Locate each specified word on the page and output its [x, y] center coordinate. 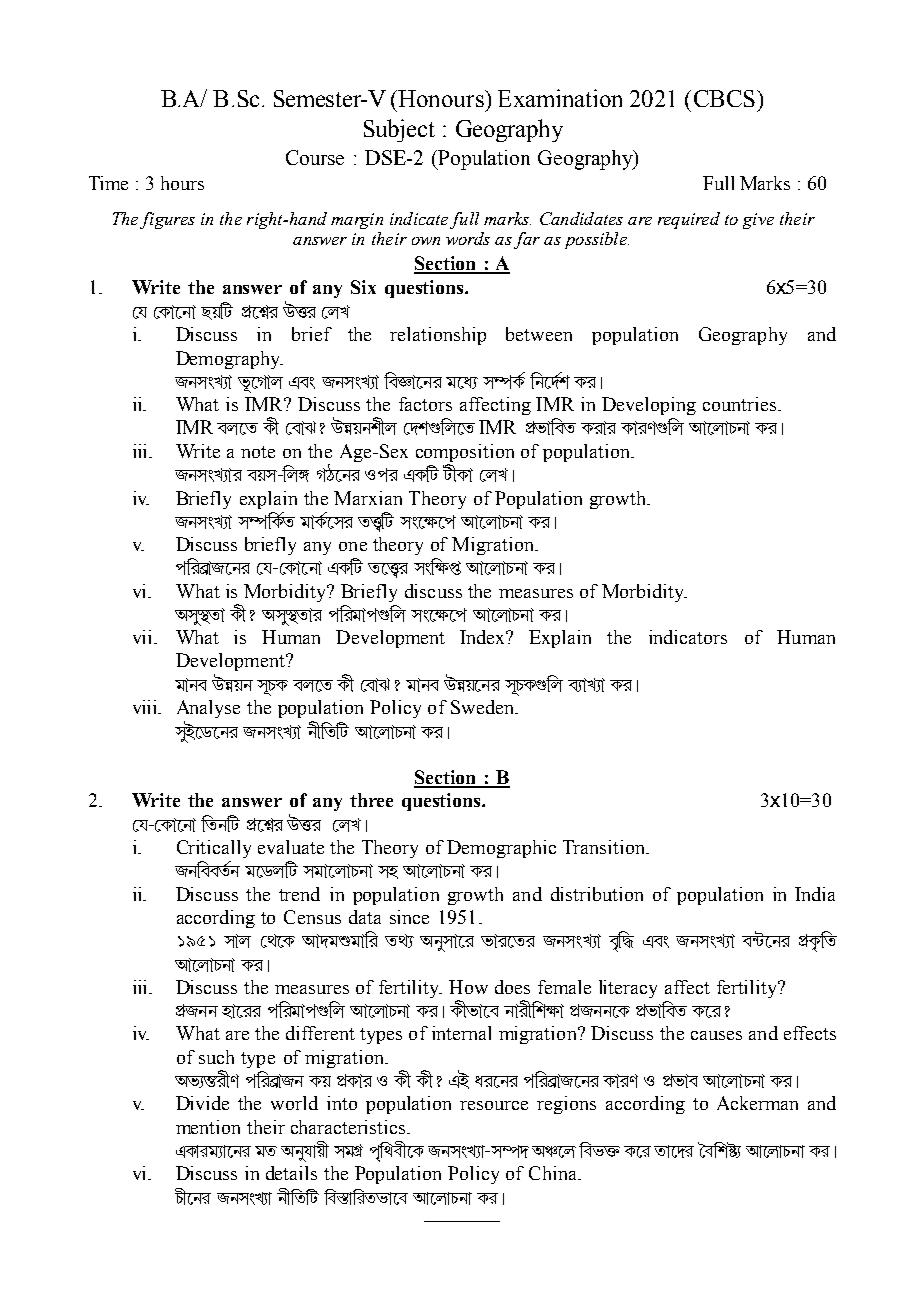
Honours [442, 98]
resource [494, 1105]
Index [484, 637]
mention [208, 1127]
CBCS [724, 98]
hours [182, 183]
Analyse [208, 709]
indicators [688, 637]
